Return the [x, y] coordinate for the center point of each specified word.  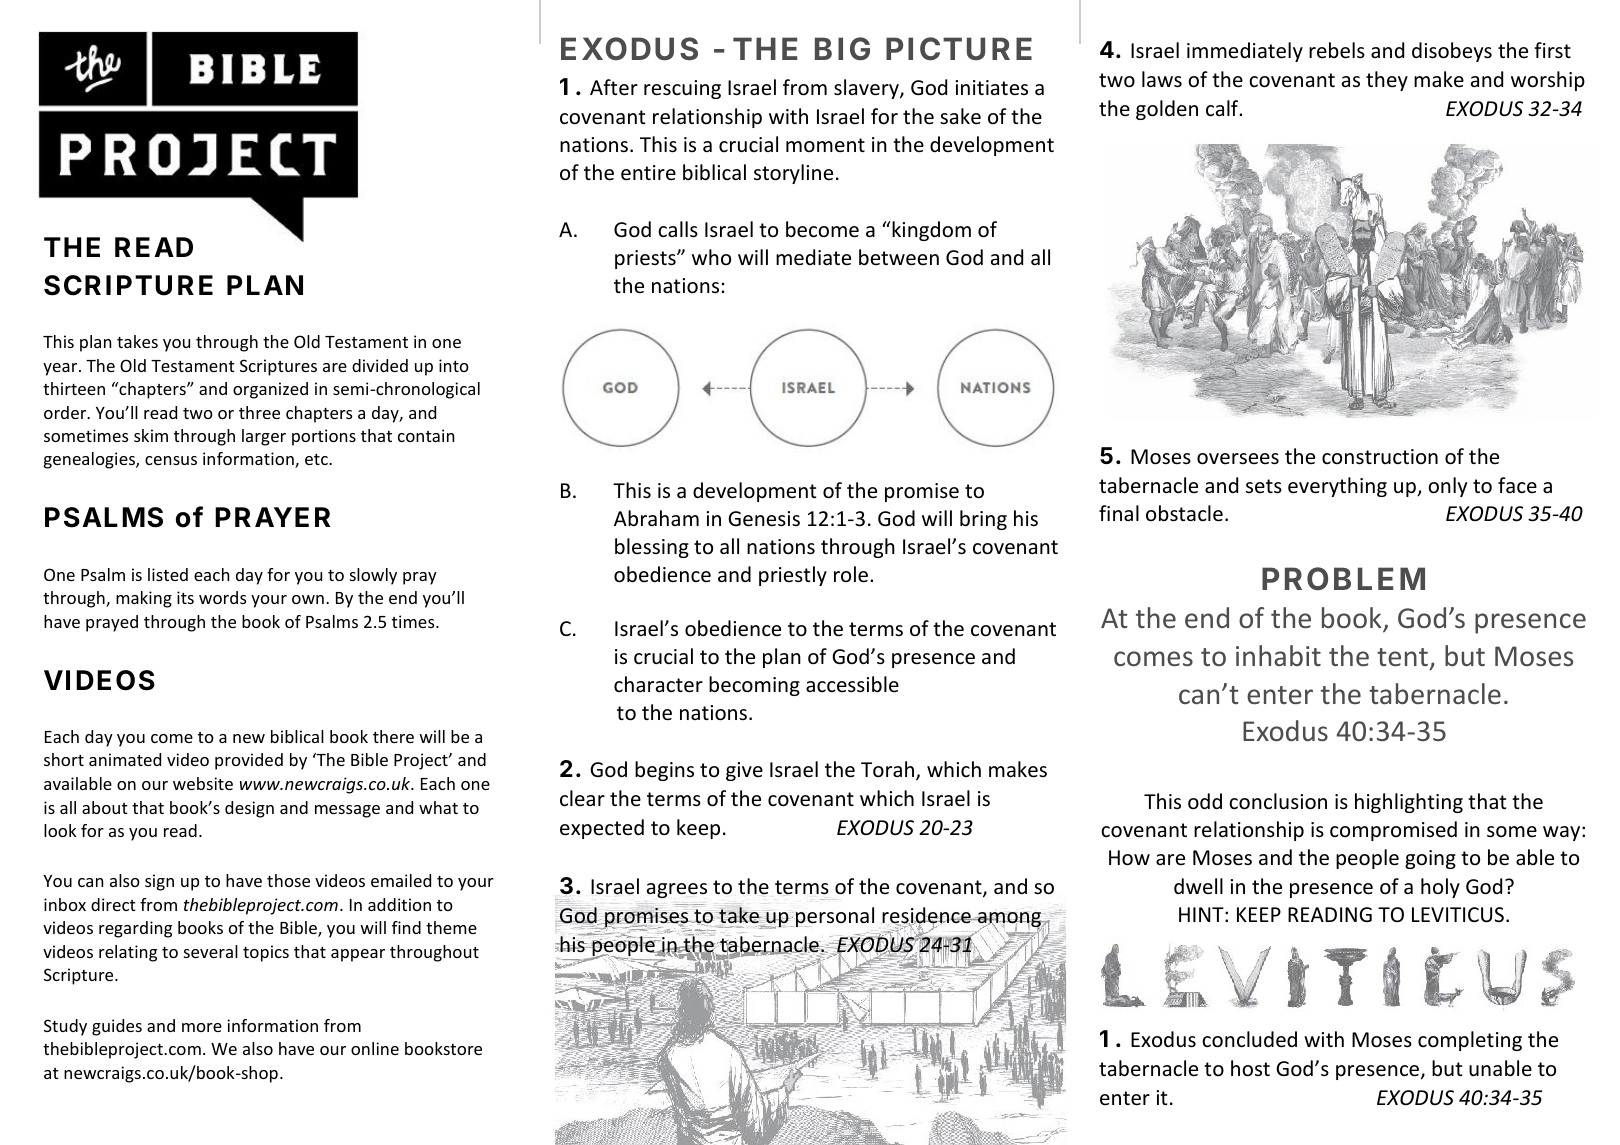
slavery [867, 89]
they [1387, 81]
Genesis [764, 519]
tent [1402, 657]
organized [270, 390]
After [614, 87]
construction [1380, 457]
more [202, 1027]
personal [835, 917]
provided [249, 761]
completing [1470, 1041]
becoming [754, 686]
